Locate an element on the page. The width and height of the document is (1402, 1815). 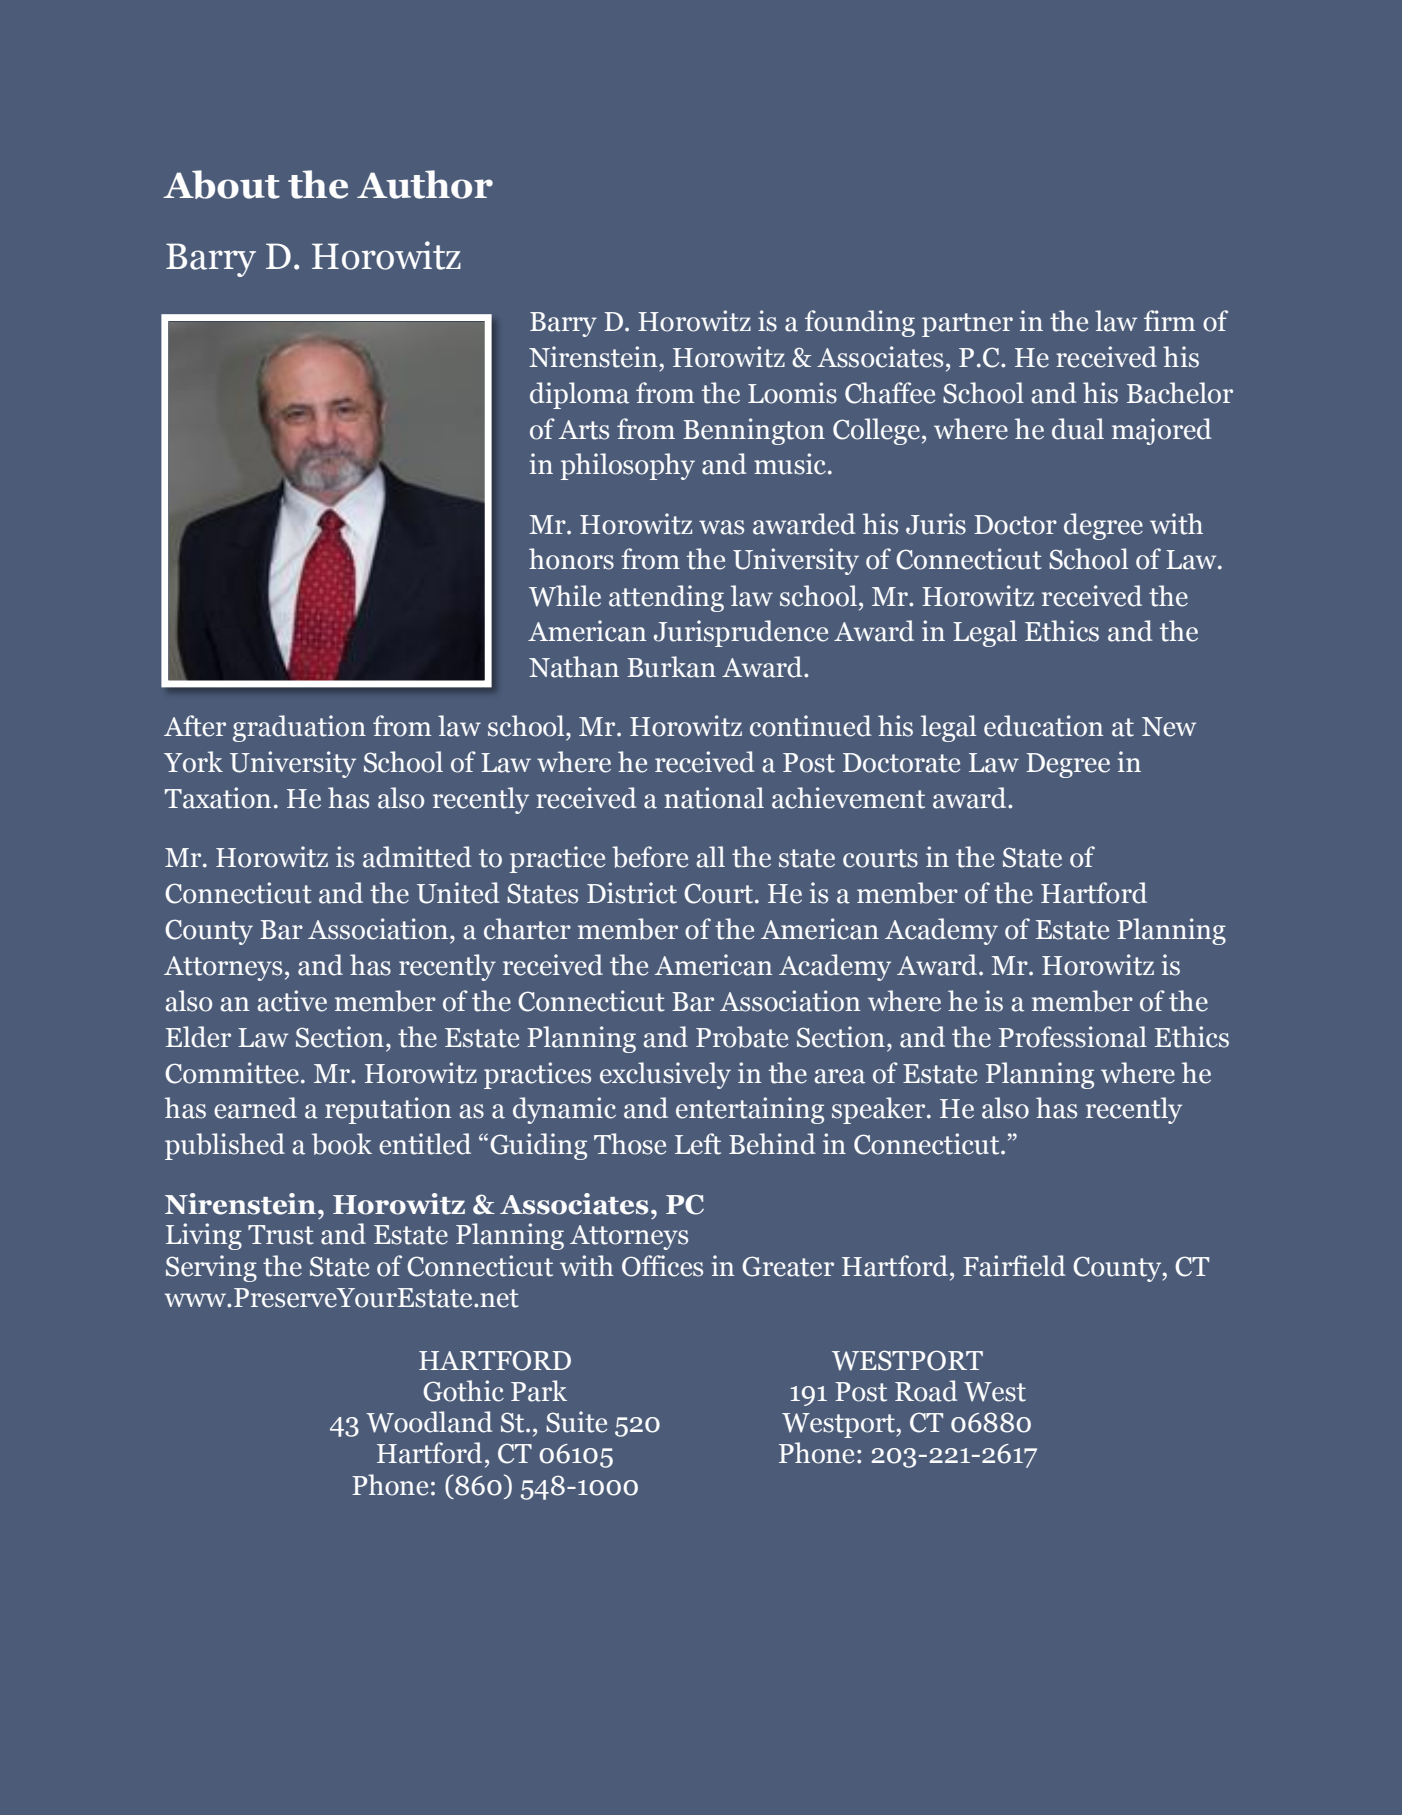
Road is located at coordinates (926, 1391).
